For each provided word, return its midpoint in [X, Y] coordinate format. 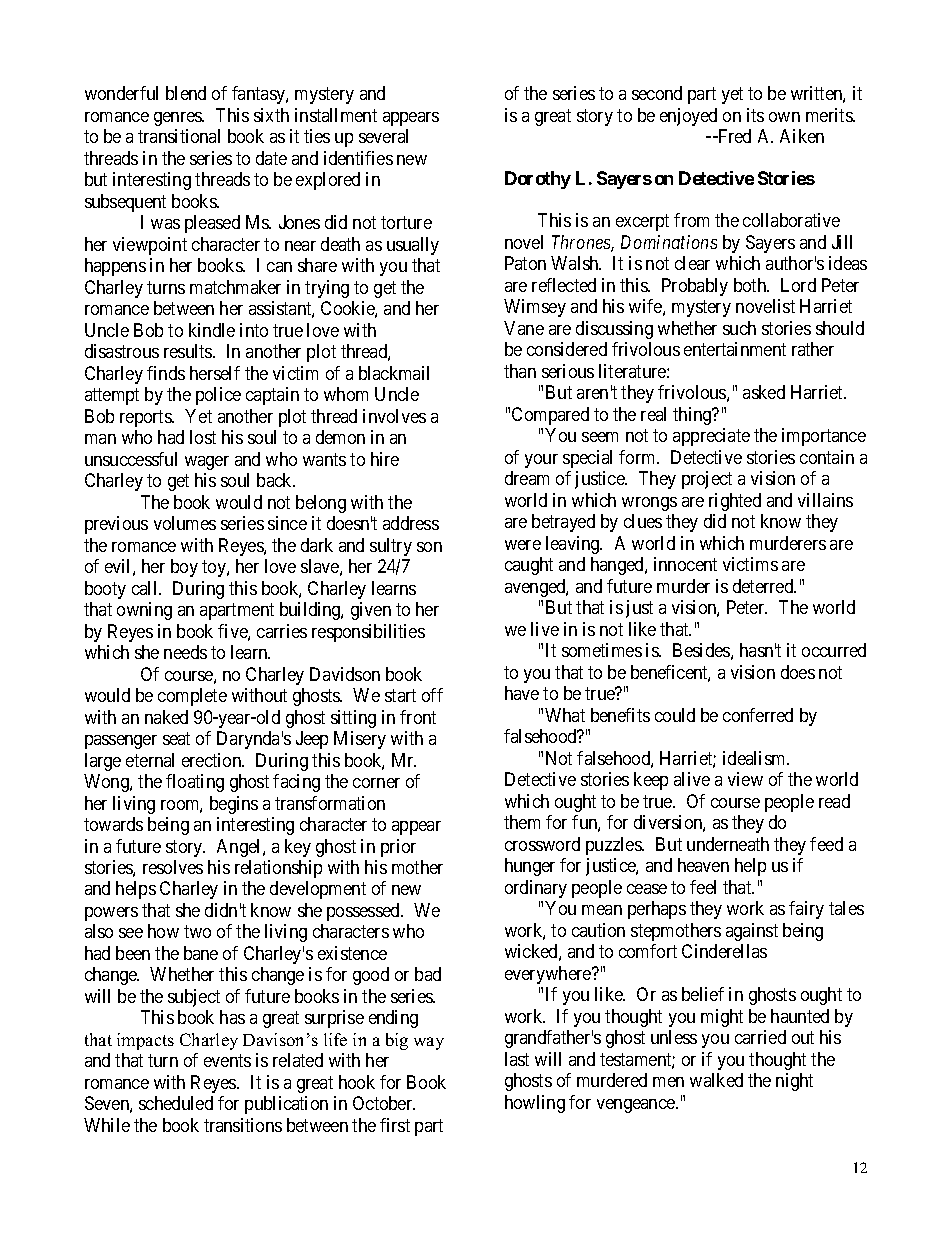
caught [529, 566]
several [383, 136]
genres [179, 119]
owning [144, 611]
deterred [764, 586]
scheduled [176, 1103]
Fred [733, 136]
